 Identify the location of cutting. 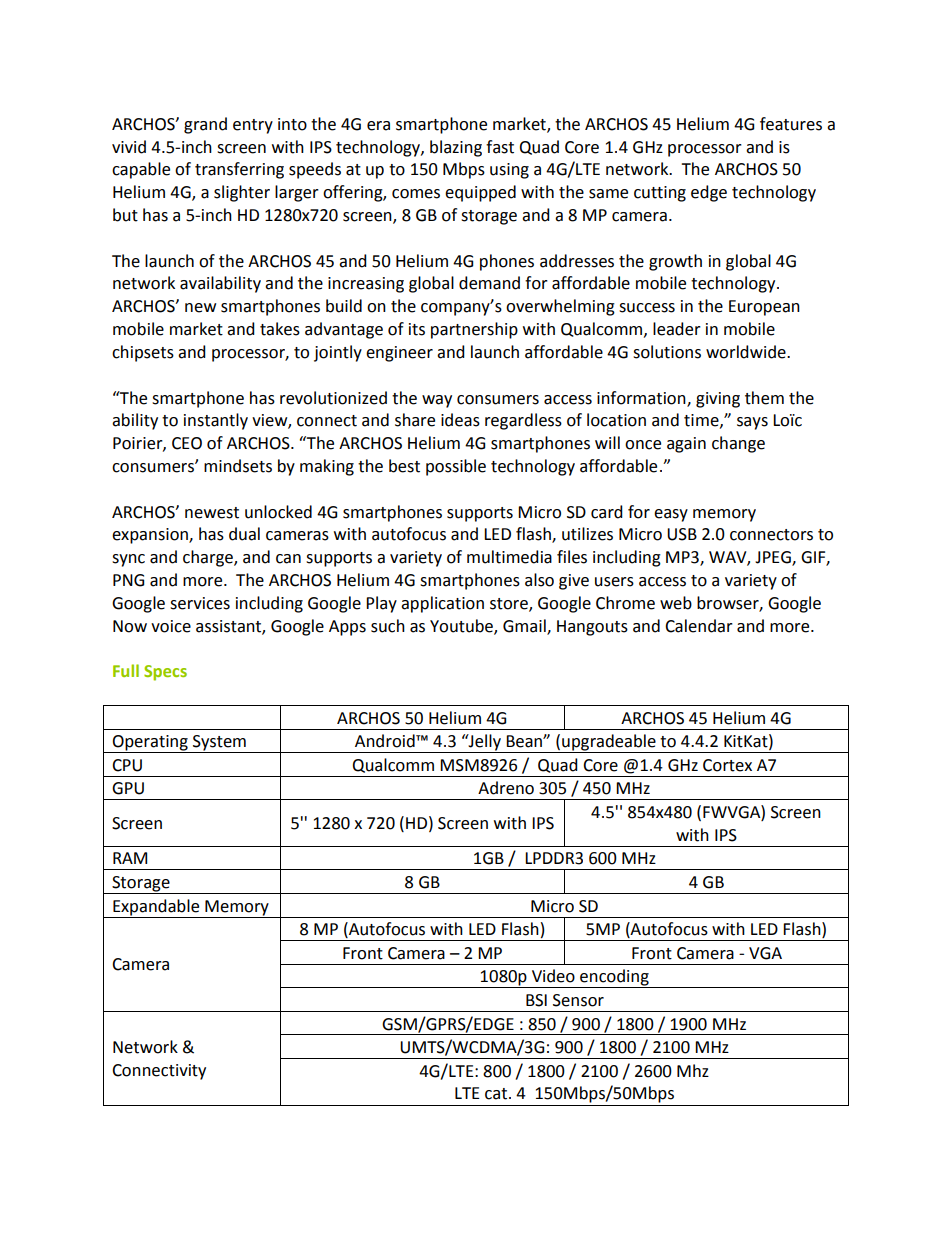
(660, 194).
